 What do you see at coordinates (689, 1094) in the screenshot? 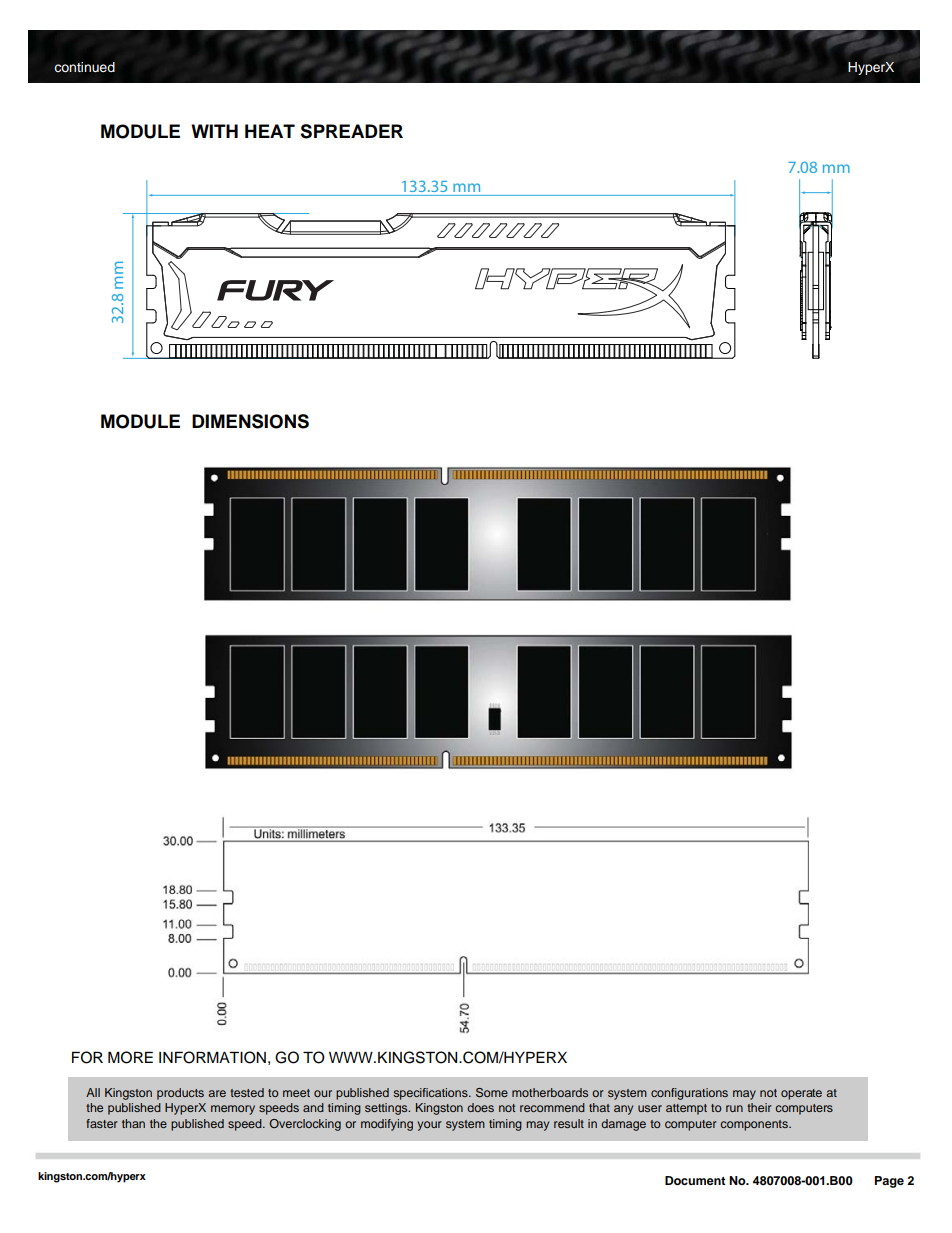
I see `configurations` at bounding box center [689, 1094].
